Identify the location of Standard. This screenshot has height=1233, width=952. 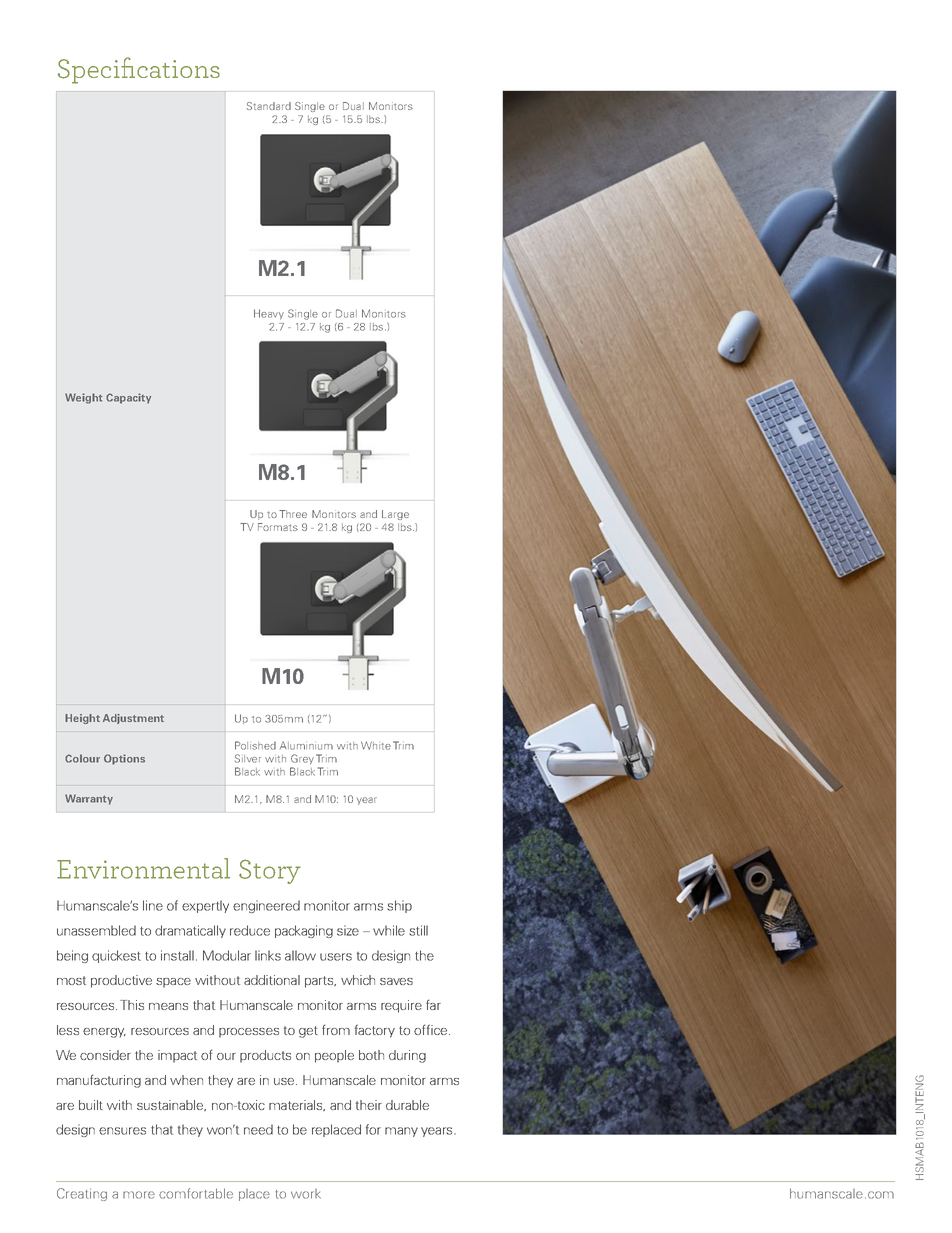
(269, 106).
